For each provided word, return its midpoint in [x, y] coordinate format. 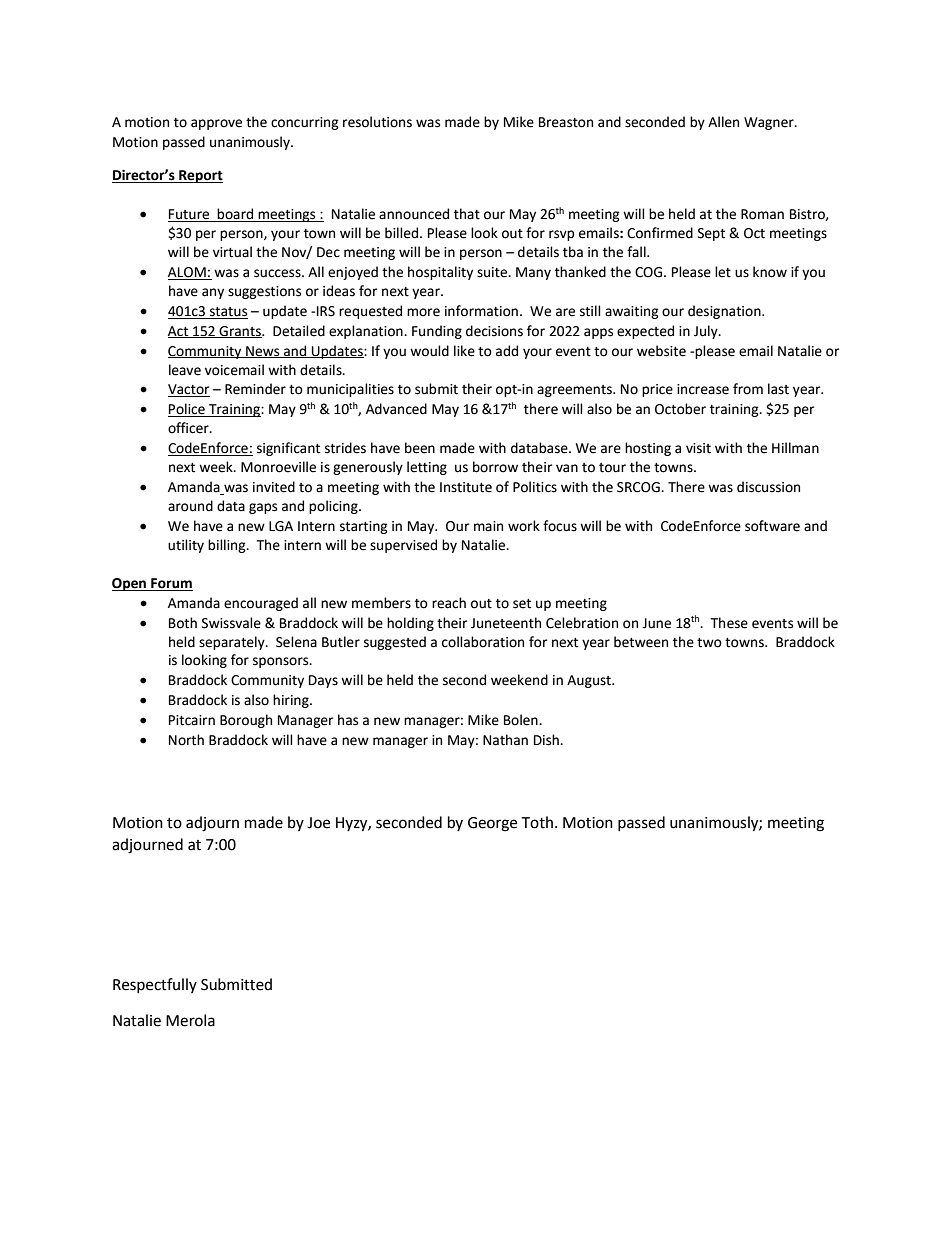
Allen [723, 122]
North [186, 740]
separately [233, 643]
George [492, 824]
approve [216, 124]
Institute [466, 487]
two [709, 643]
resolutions [377, 122]
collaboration [483, 642]
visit [698, 448]
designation [725, 312]
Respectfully [155, 985]
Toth [537, 822]
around [190, 506]
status [228, 313]
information [481, 311]
